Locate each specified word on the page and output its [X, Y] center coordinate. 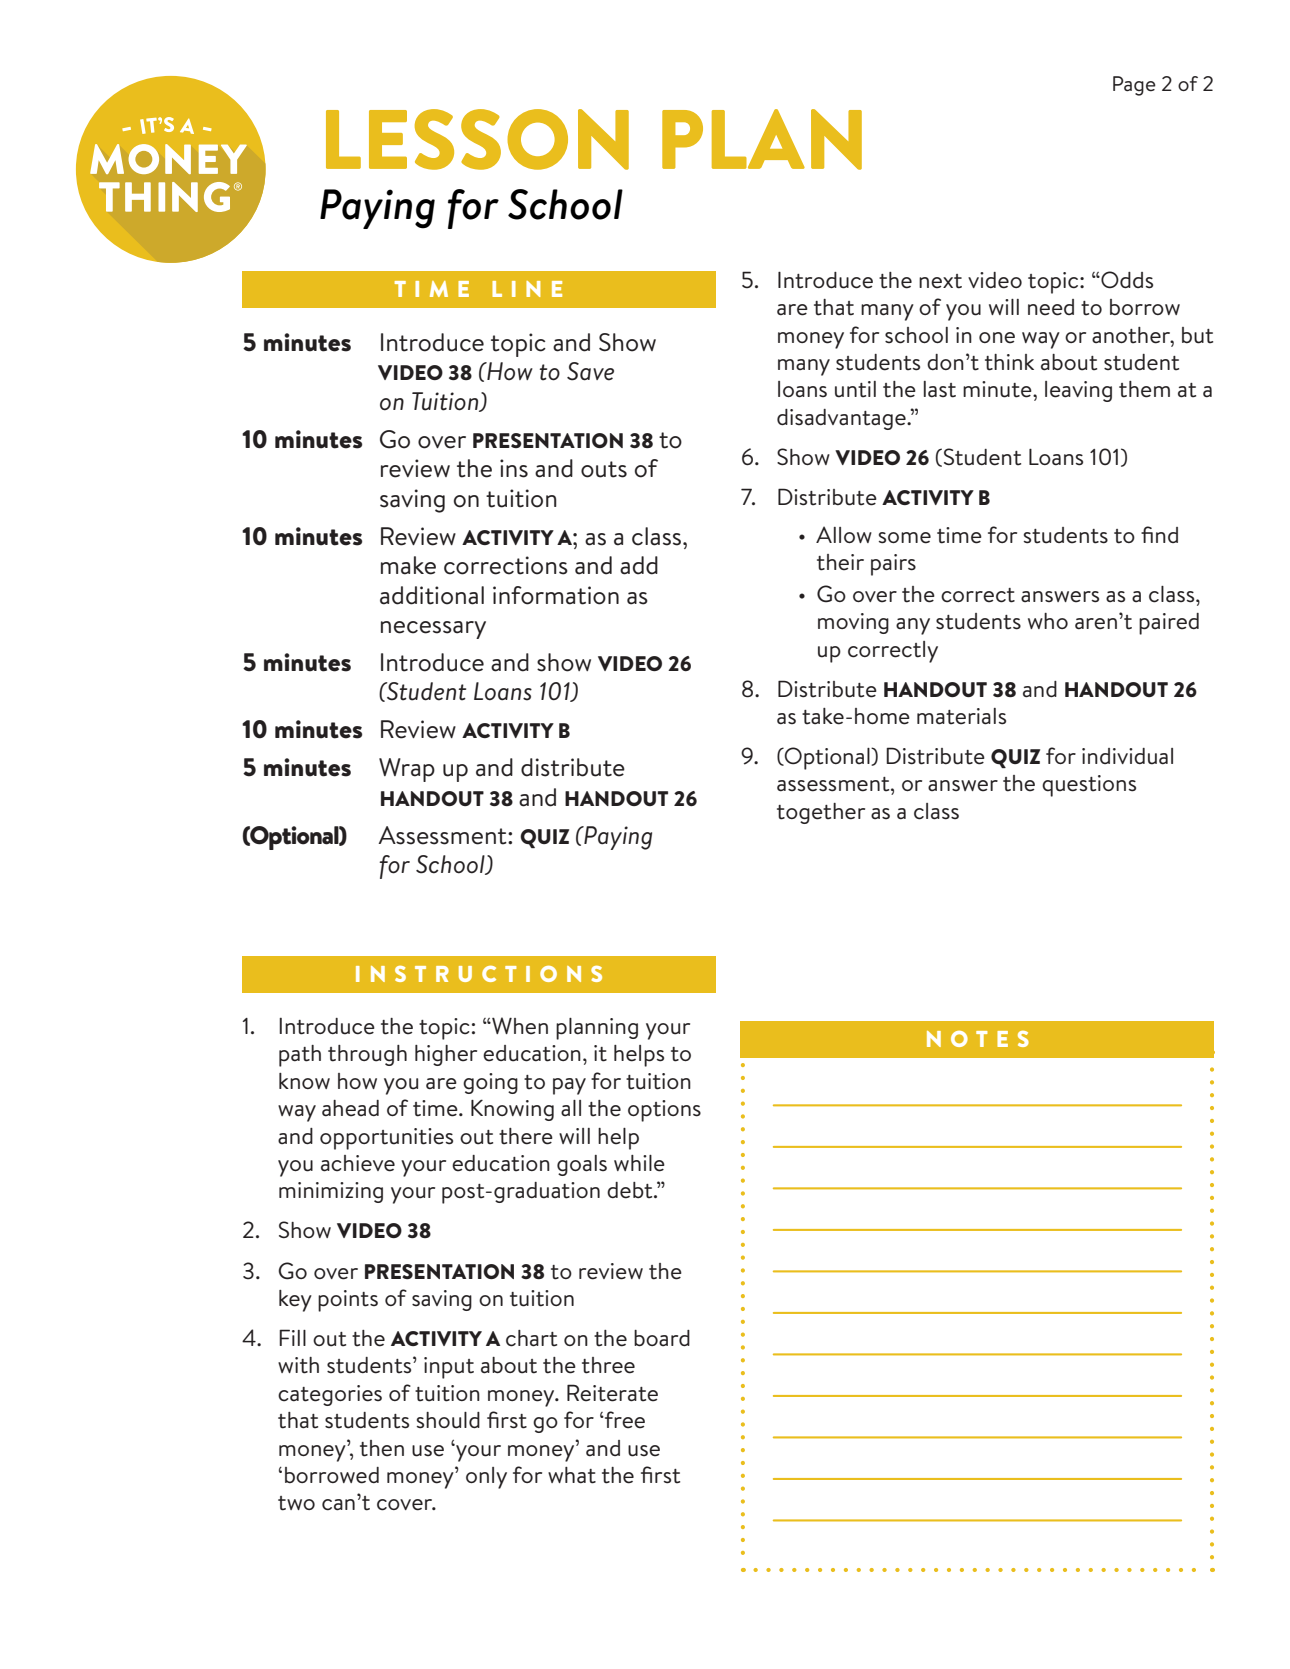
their [840, 562]
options [664, 1111]
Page [1134, 86]
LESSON [477, 139]
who [1048, 621]
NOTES [978, 1039]
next [940, 281]
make [408, 565]
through [367, 1055]
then [382, 1448]
